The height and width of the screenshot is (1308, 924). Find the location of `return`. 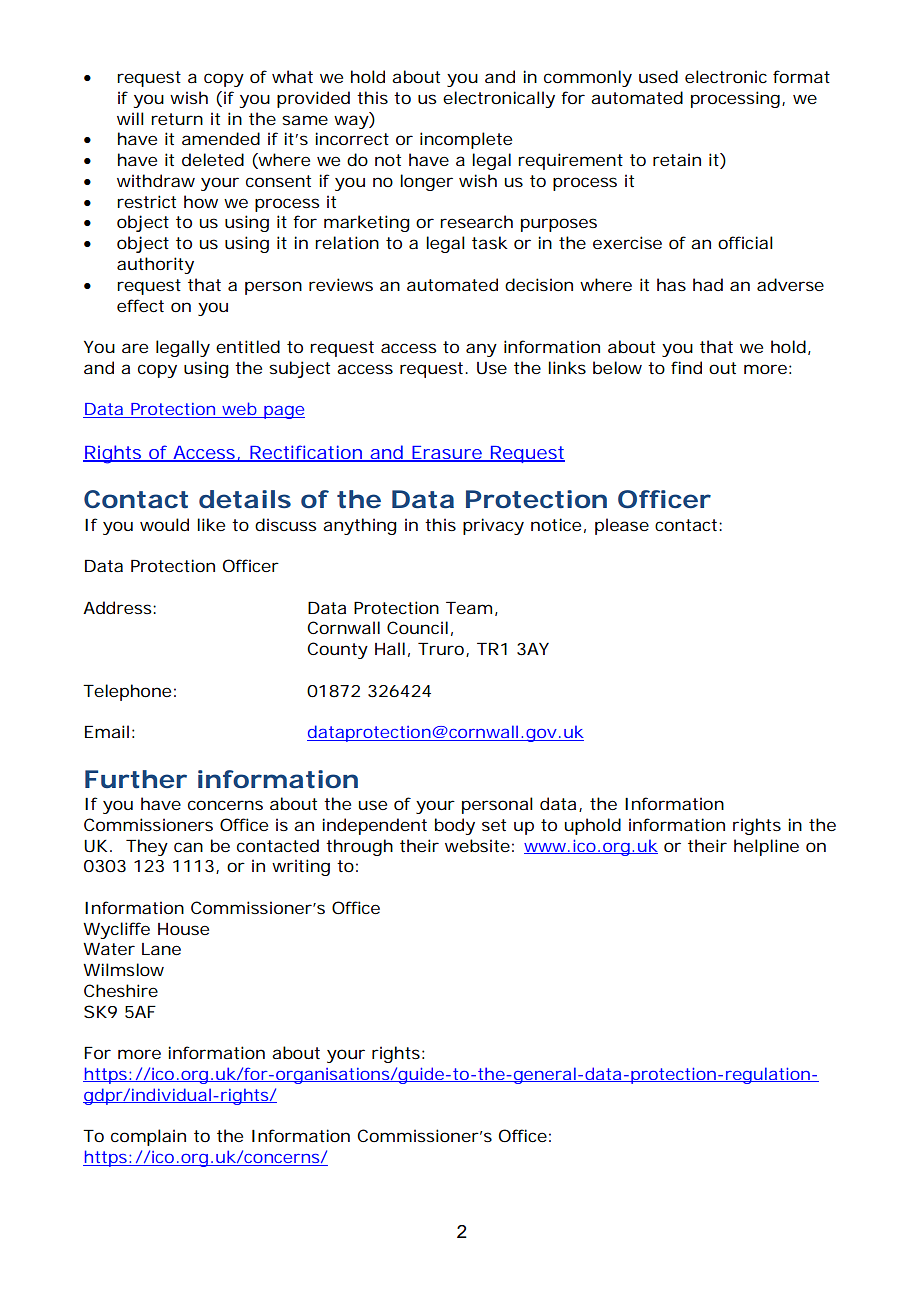

return is located at coordinates (177, 119).
